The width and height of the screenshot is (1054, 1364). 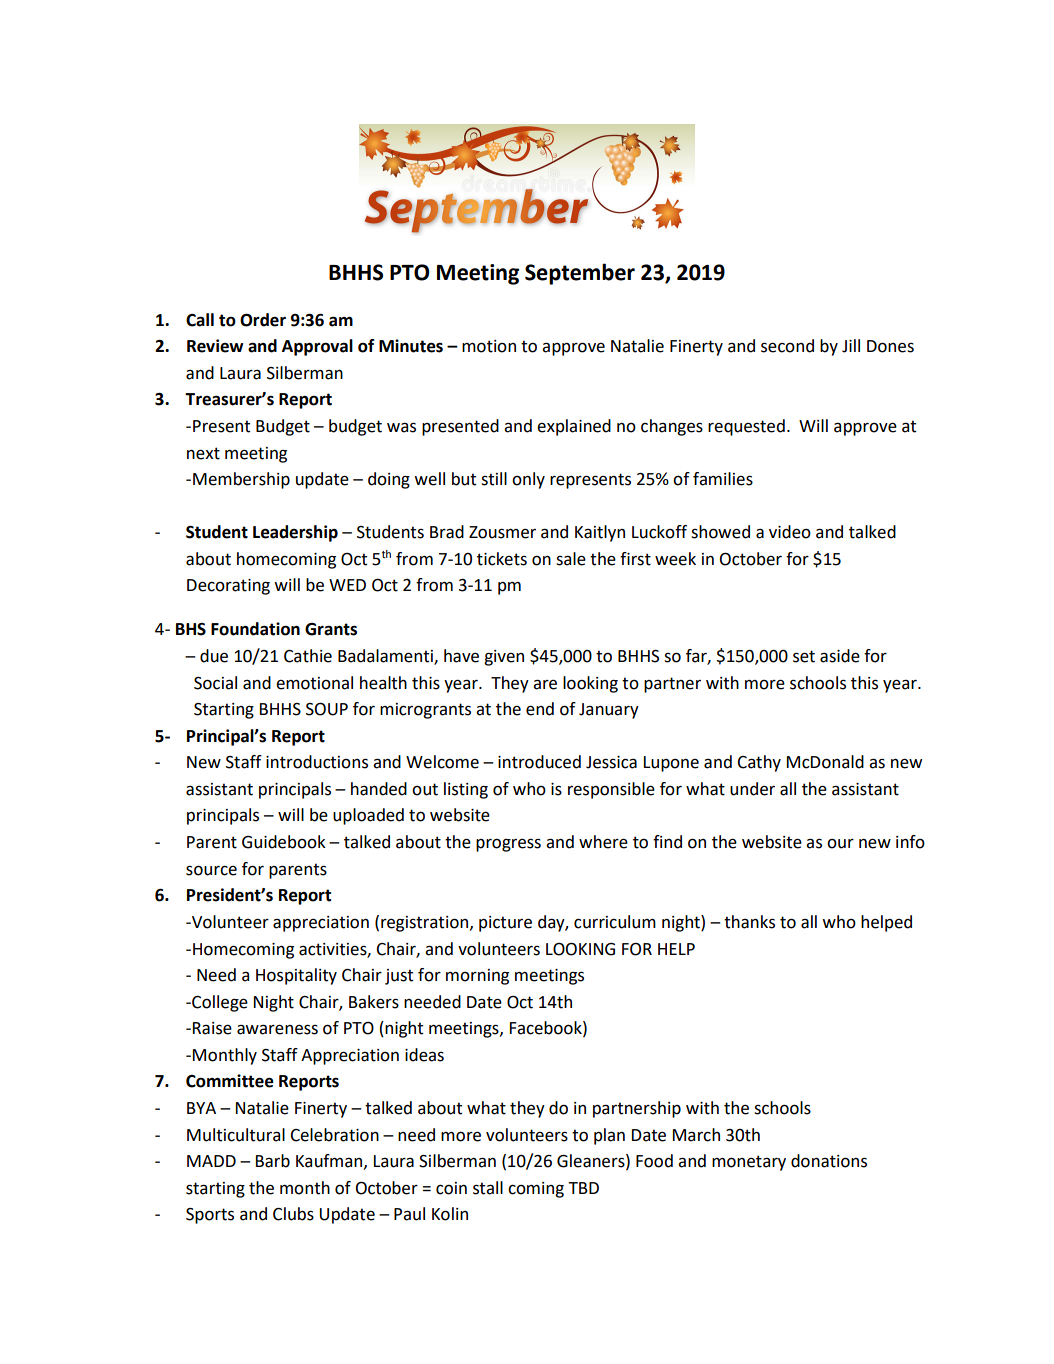 I want to click on video, so click(x=790, y=532).
